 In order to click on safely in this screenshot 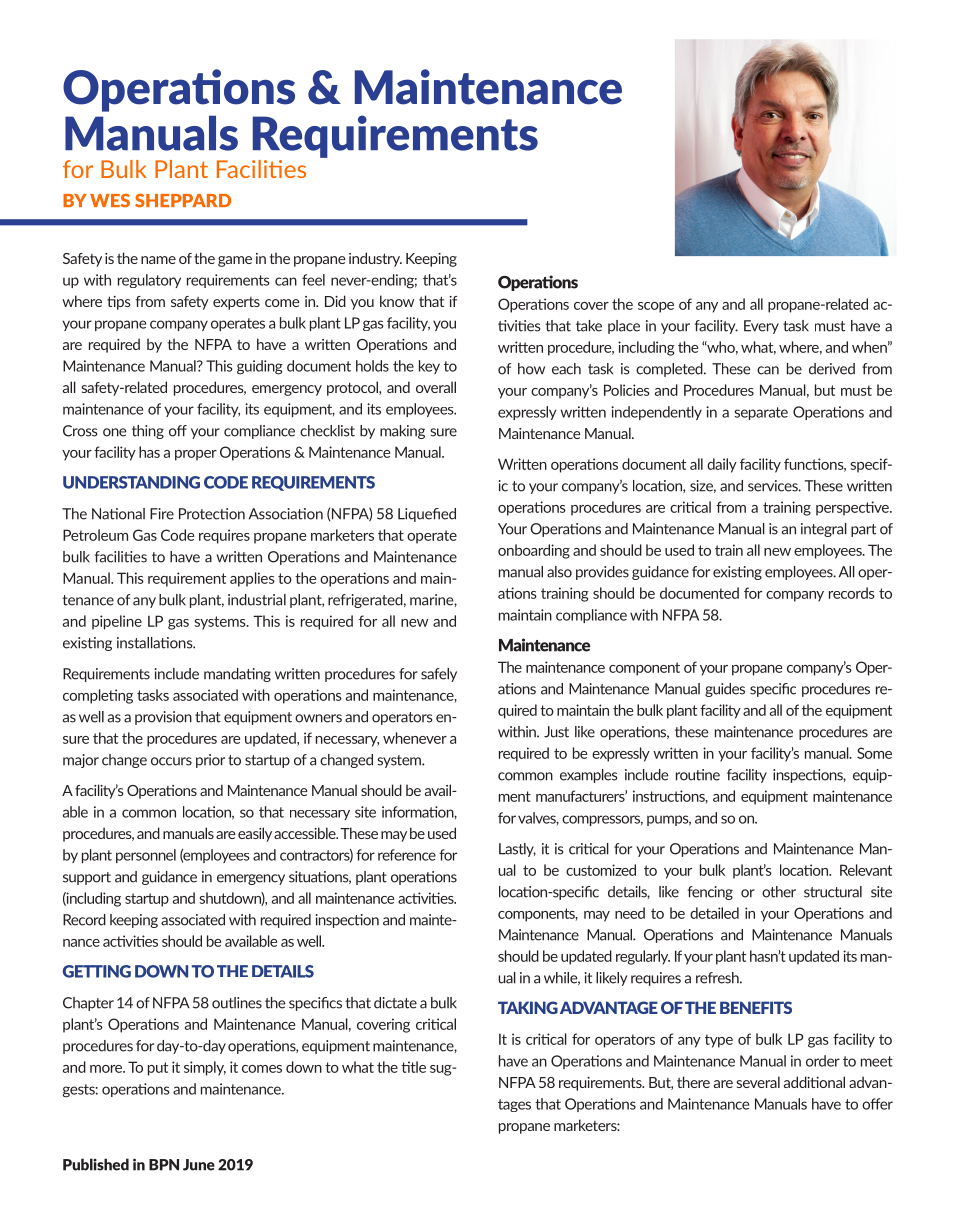, I will do `click(439, 675)`.
